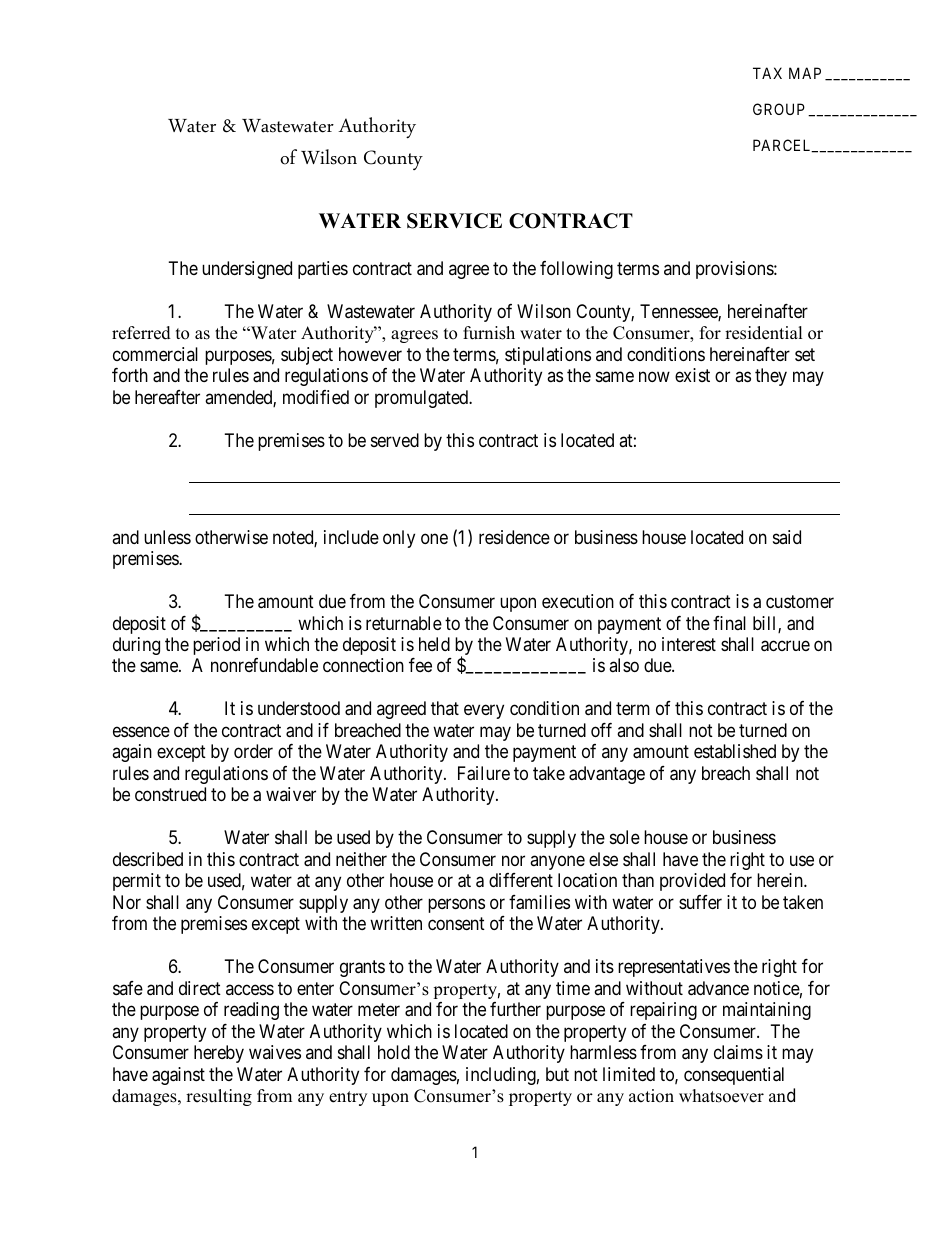  Describe the element at coordinates (454, 221) in the screenshot. I see `SERVICE` at that location.
